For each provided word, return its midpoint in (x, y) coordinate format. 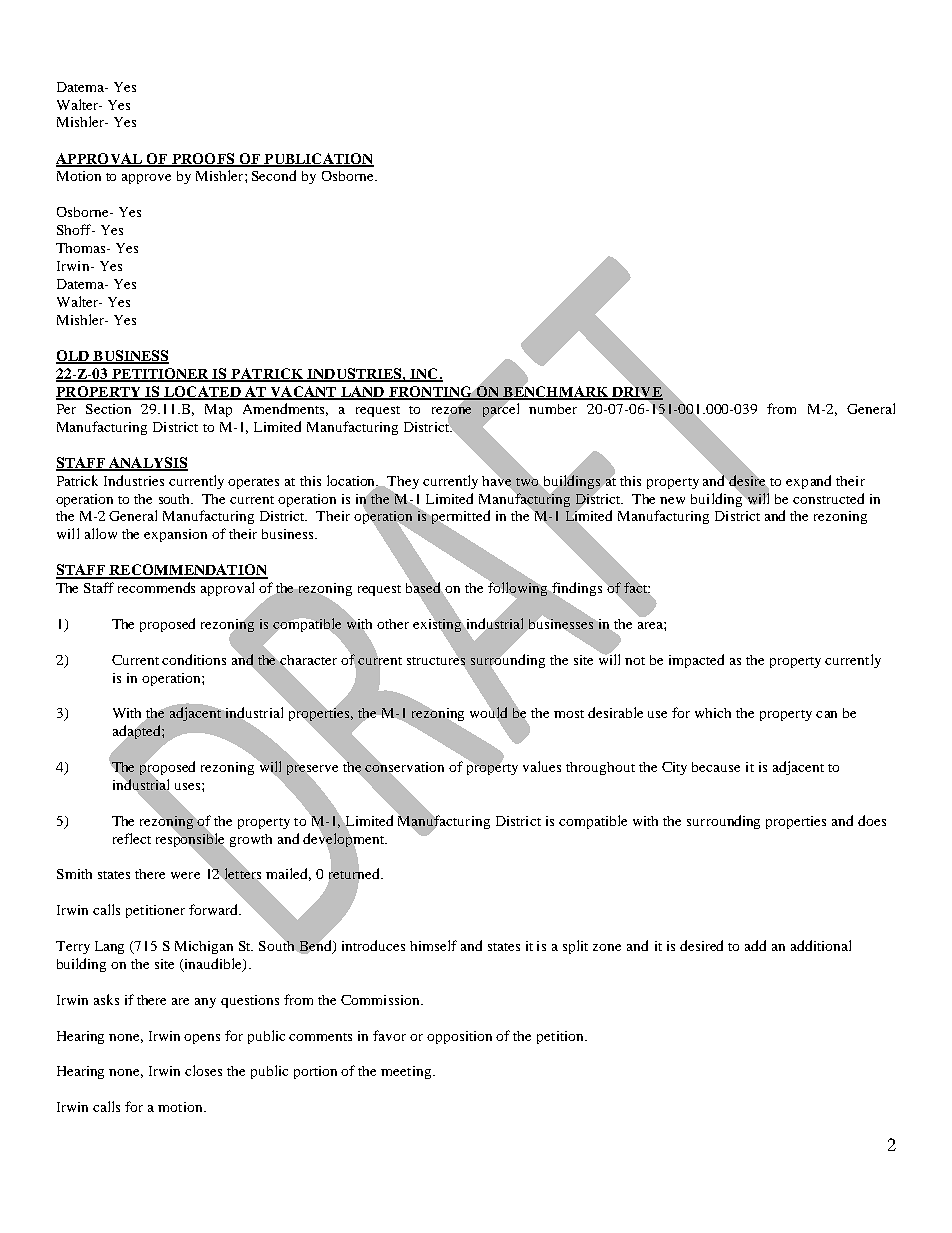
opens (202, 1039)
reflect (132, 838)
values (542, 766)
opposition (459, 1037)
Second (274, 175)
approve (146, 179)
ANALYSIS (147, 464)
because (716, 767)
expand (808, 482)
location (352, 481)
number (553, 409)
